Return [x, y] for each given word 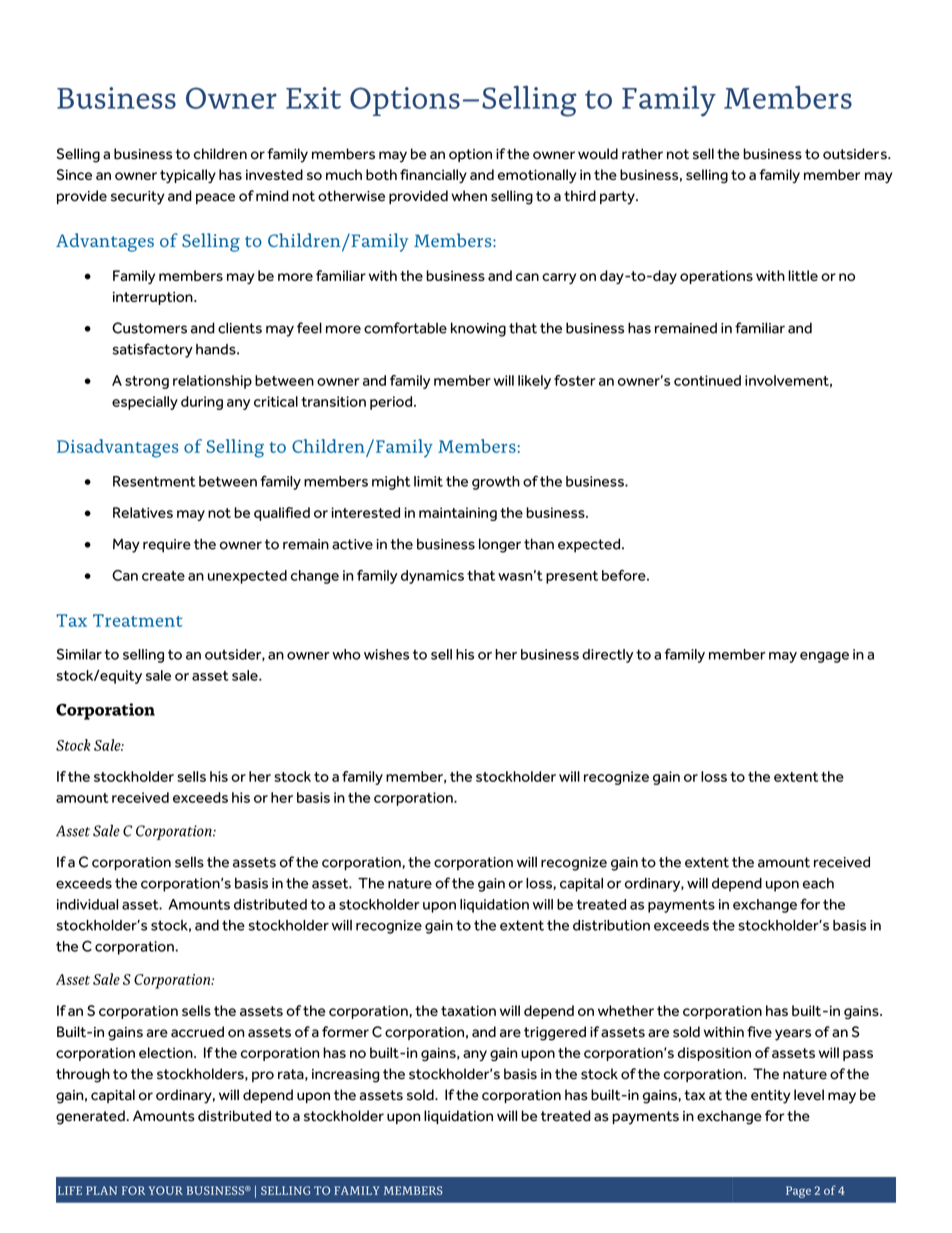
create [163, 576]
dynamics [432, 577]
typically [188, 176]
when [469, 196]
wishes [386, 654]
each [818, 883]
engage [824, 657]
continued [707, 380]
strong [147, 382]
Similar [79, 654]
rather [642, 154]
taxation [468, 1010]
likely [534, 382]
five [759, 1032]
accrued [197, 1032]
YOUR [165, 1190]
